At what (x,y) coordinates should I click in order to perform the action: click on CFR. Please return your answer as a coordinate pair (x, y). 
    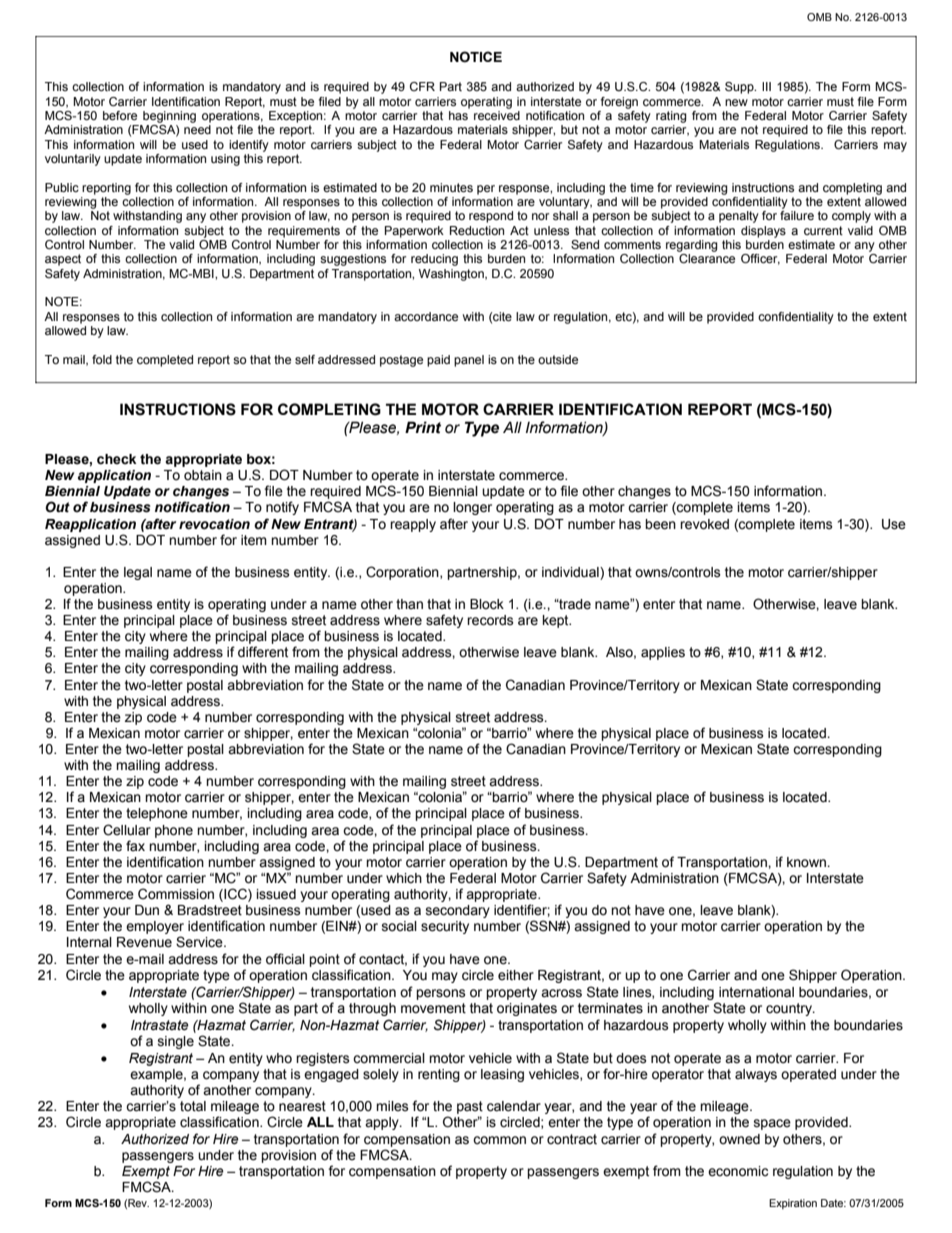
    Looking at the image, I should click on (422, 86).
